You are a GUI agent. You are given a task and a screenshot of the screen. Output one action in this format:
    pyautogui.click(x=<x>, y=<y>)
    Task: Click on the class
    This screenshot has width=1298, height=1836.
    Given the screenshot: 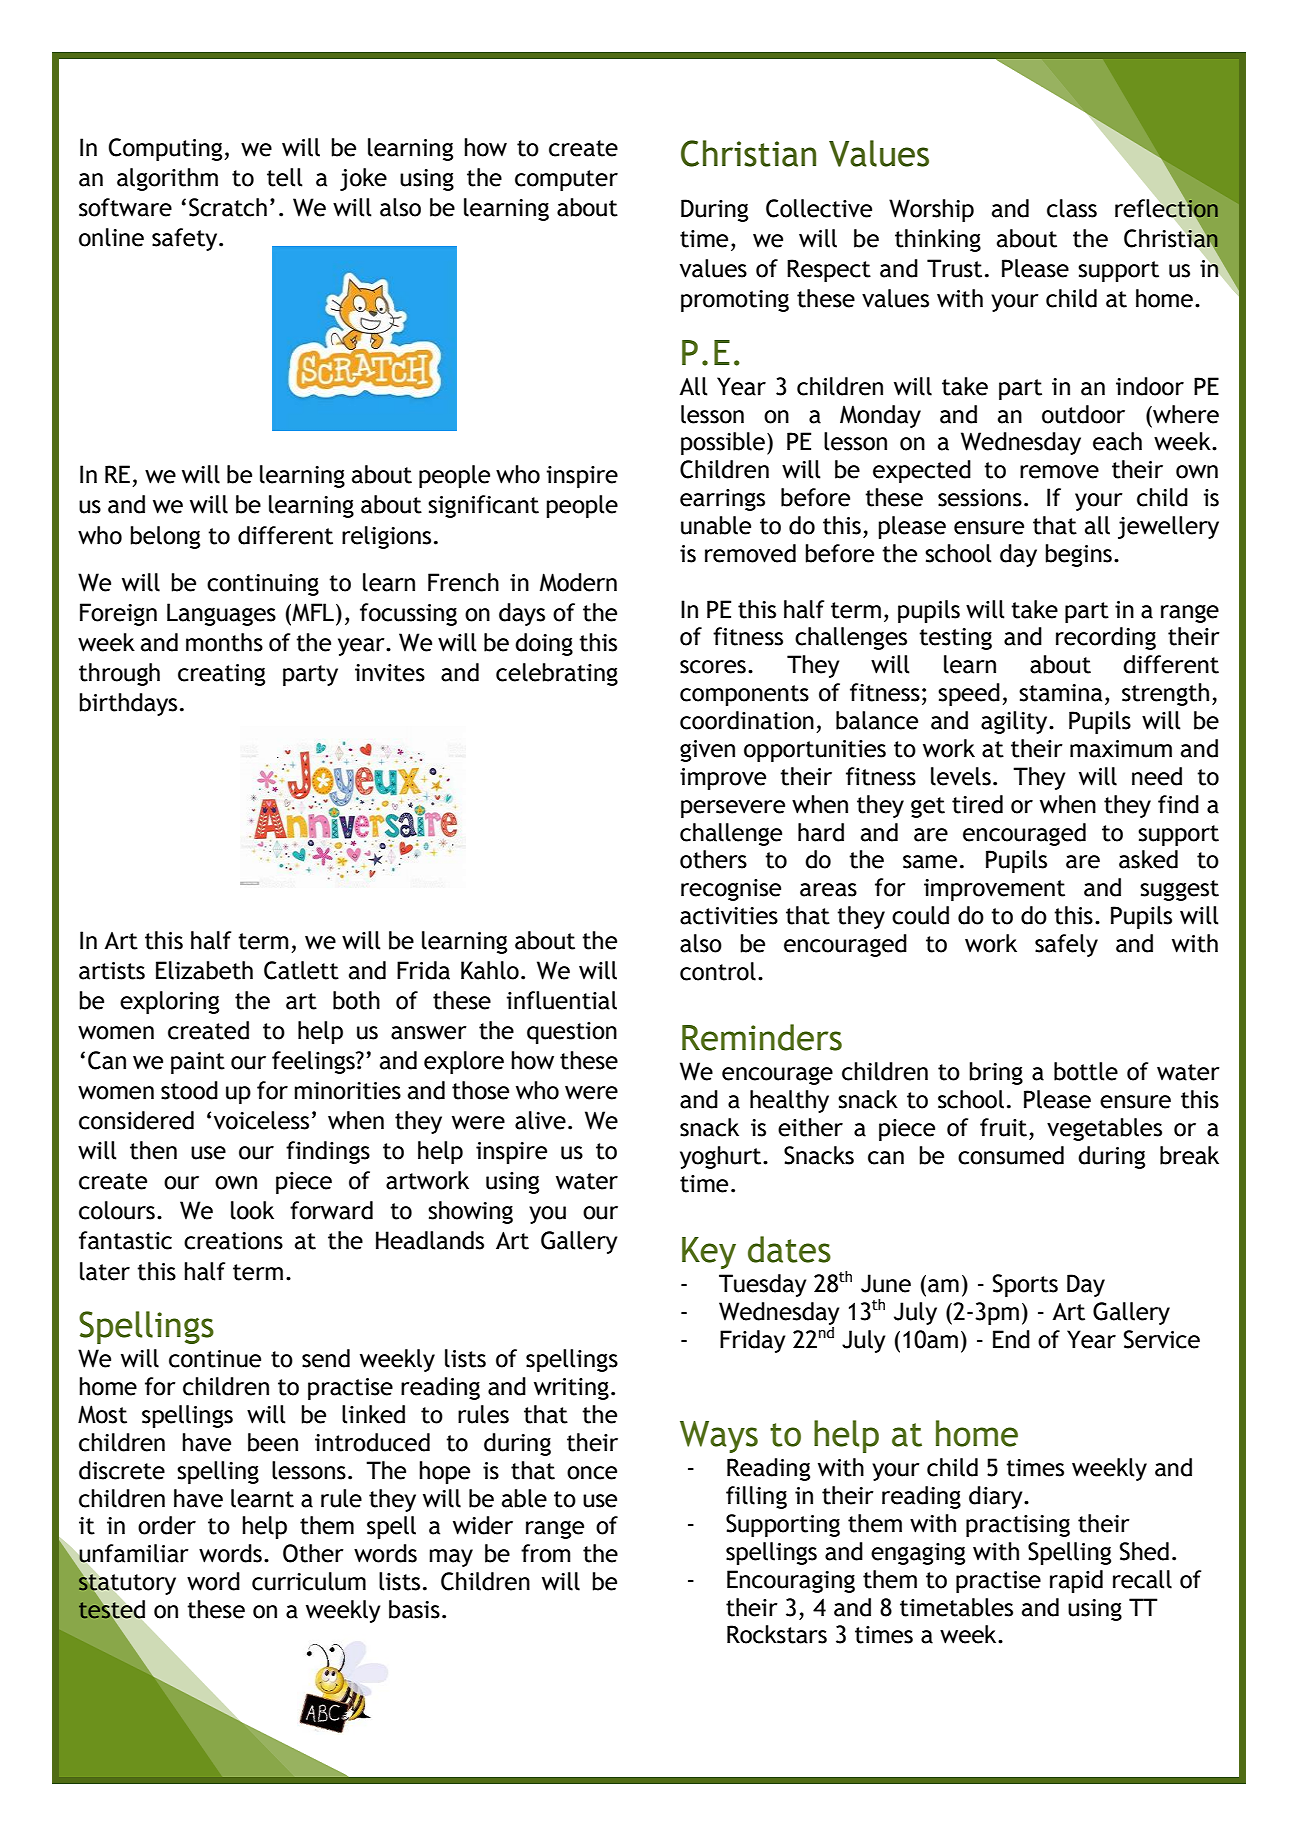 What is the action you would take?
    pyautogui.click(x=1072, y=208)
